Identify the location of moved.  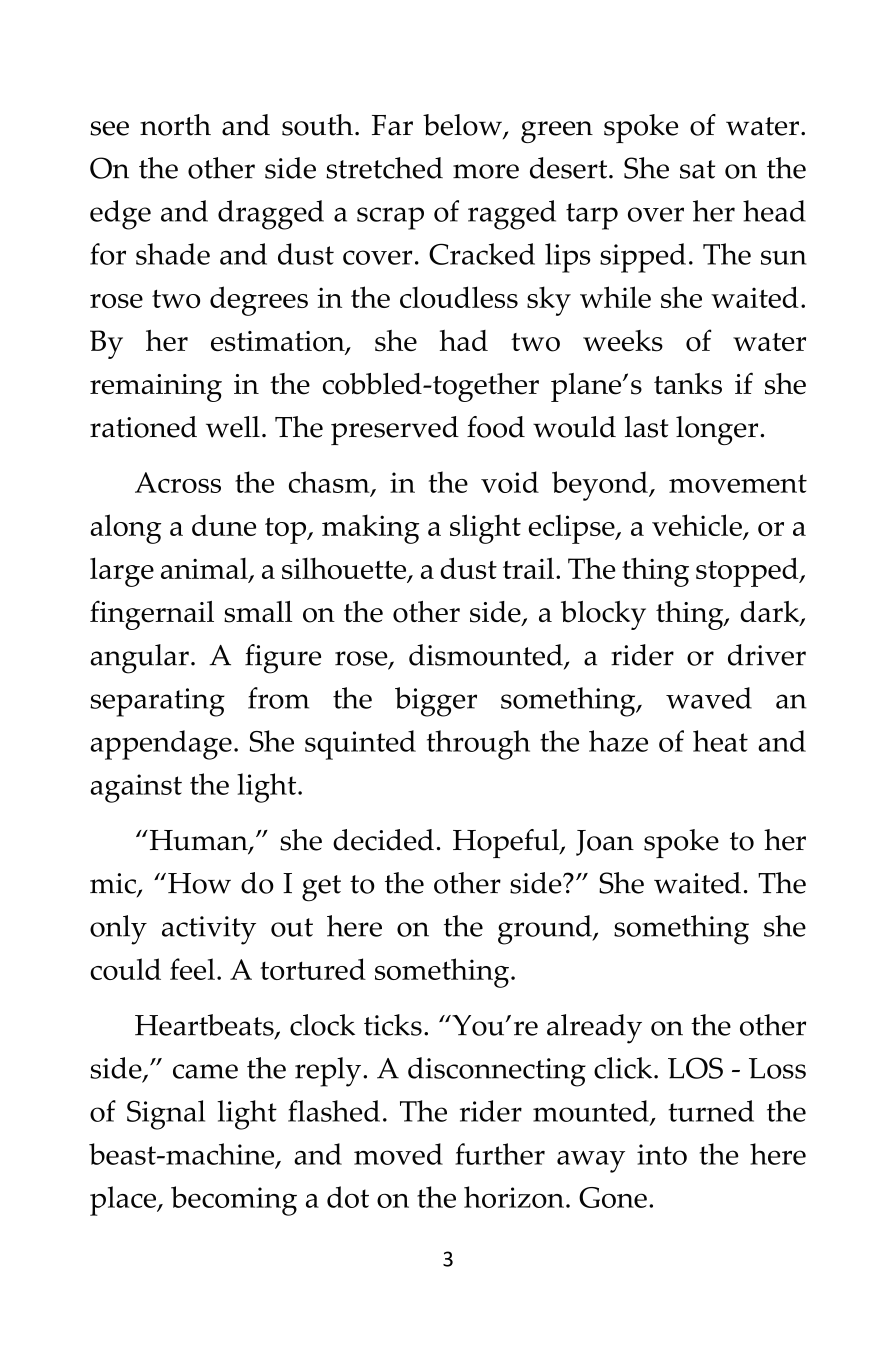
(398, 1154).
